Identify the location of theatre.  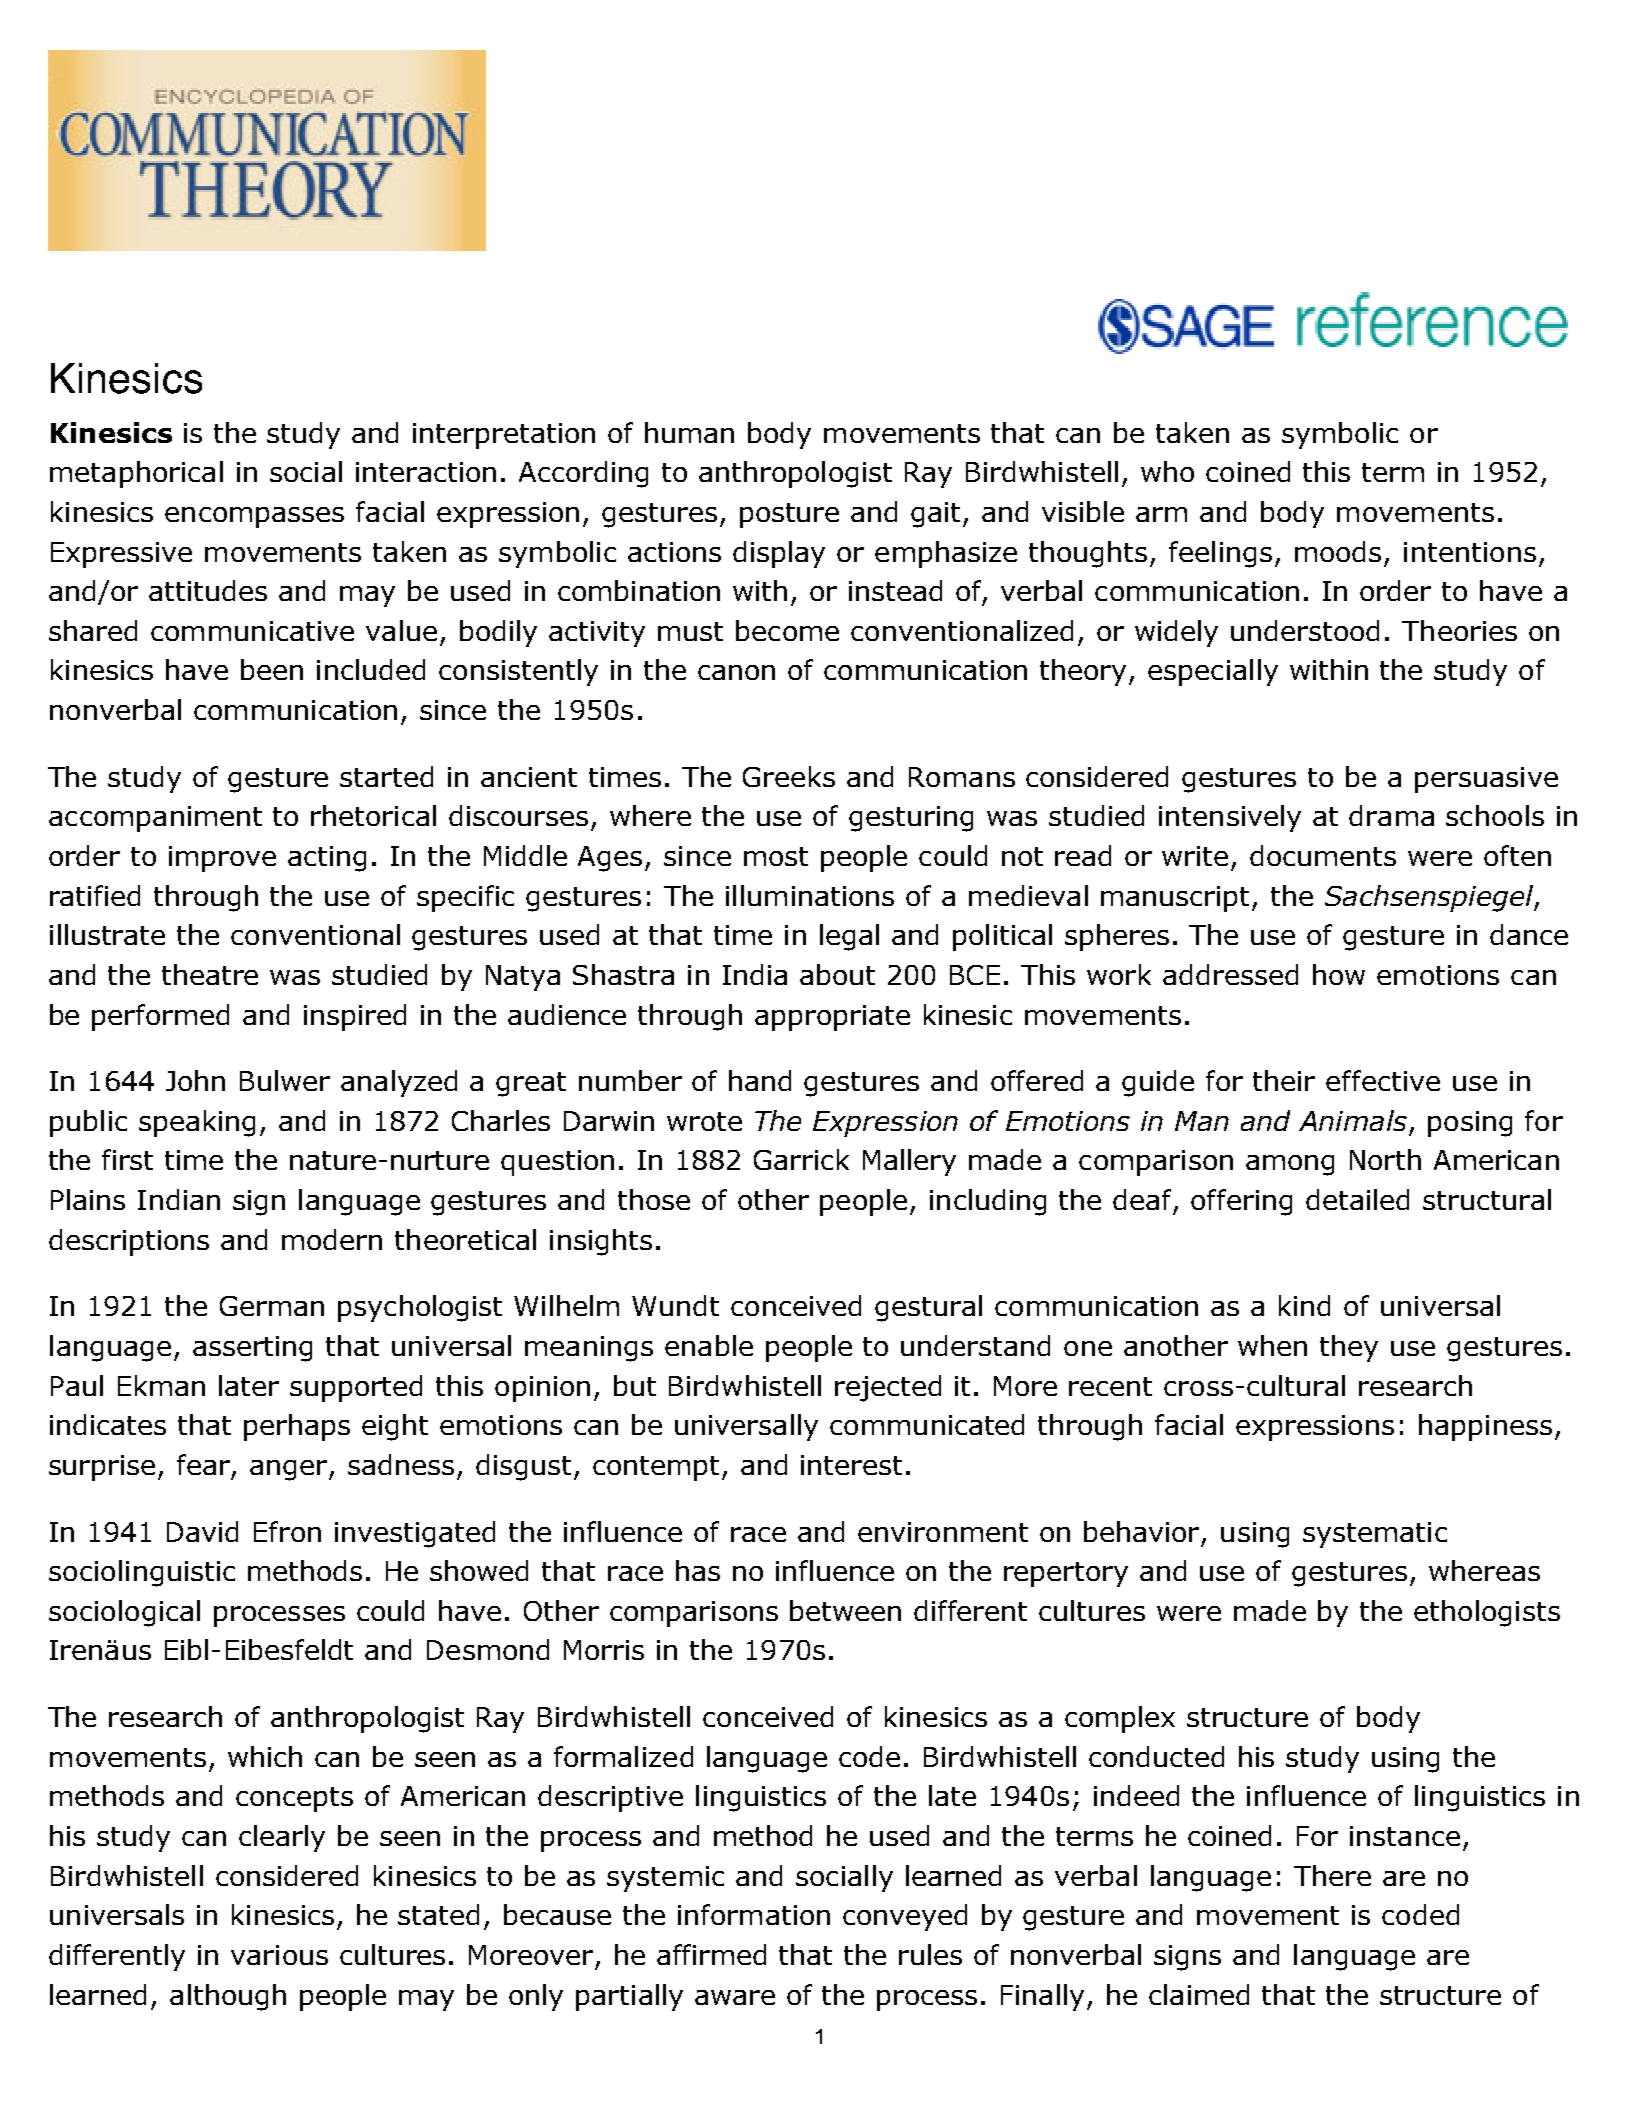
(210, 974).
